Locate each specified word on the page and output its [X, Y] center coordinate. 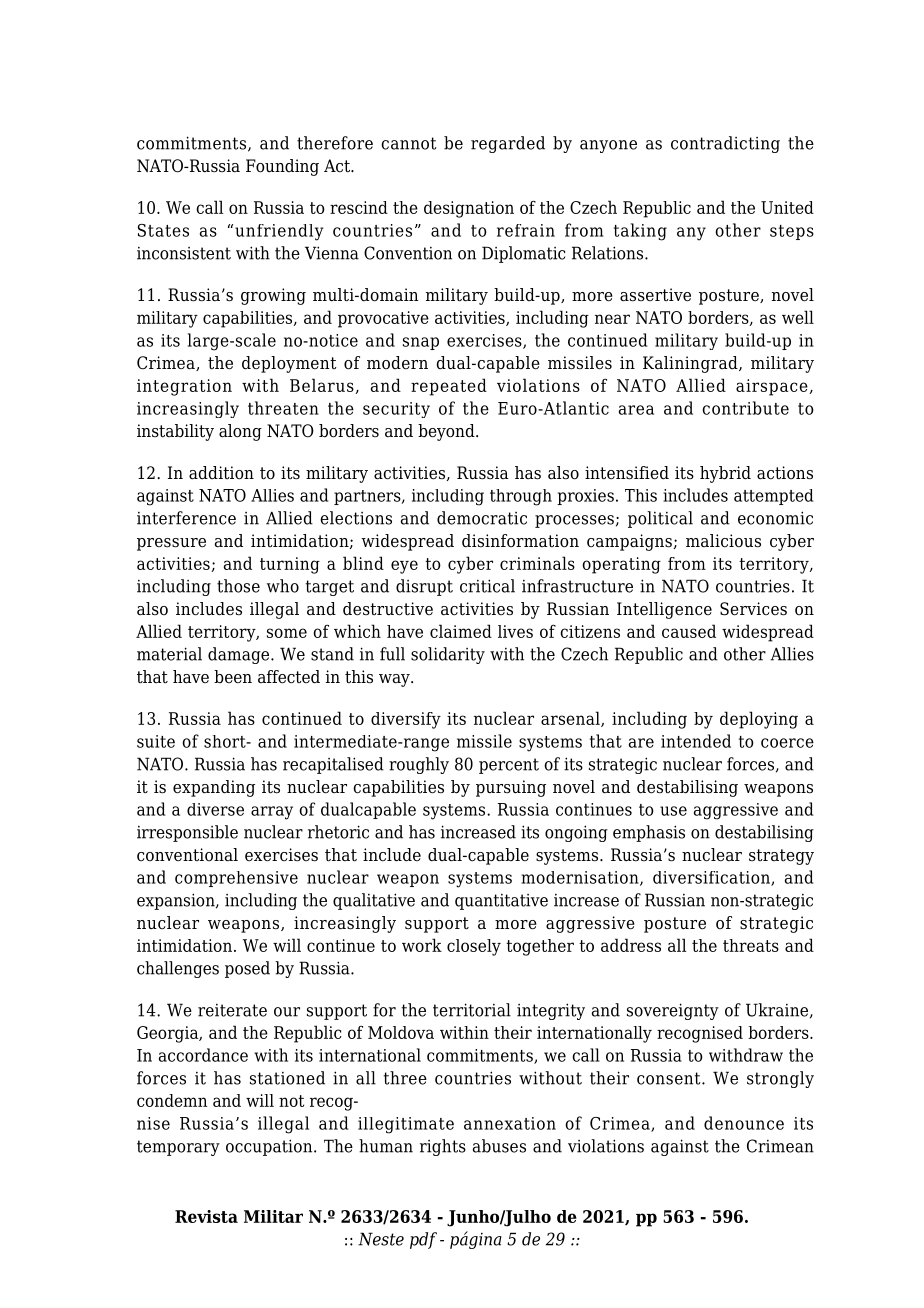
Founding [282, 167]
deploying [759, 720]
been [233, 677]
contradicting [725, 144]
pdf [423, 1240]
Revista [206, 1216]
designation [469, 209]
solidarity [448, 655]
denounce [744, 1123]
